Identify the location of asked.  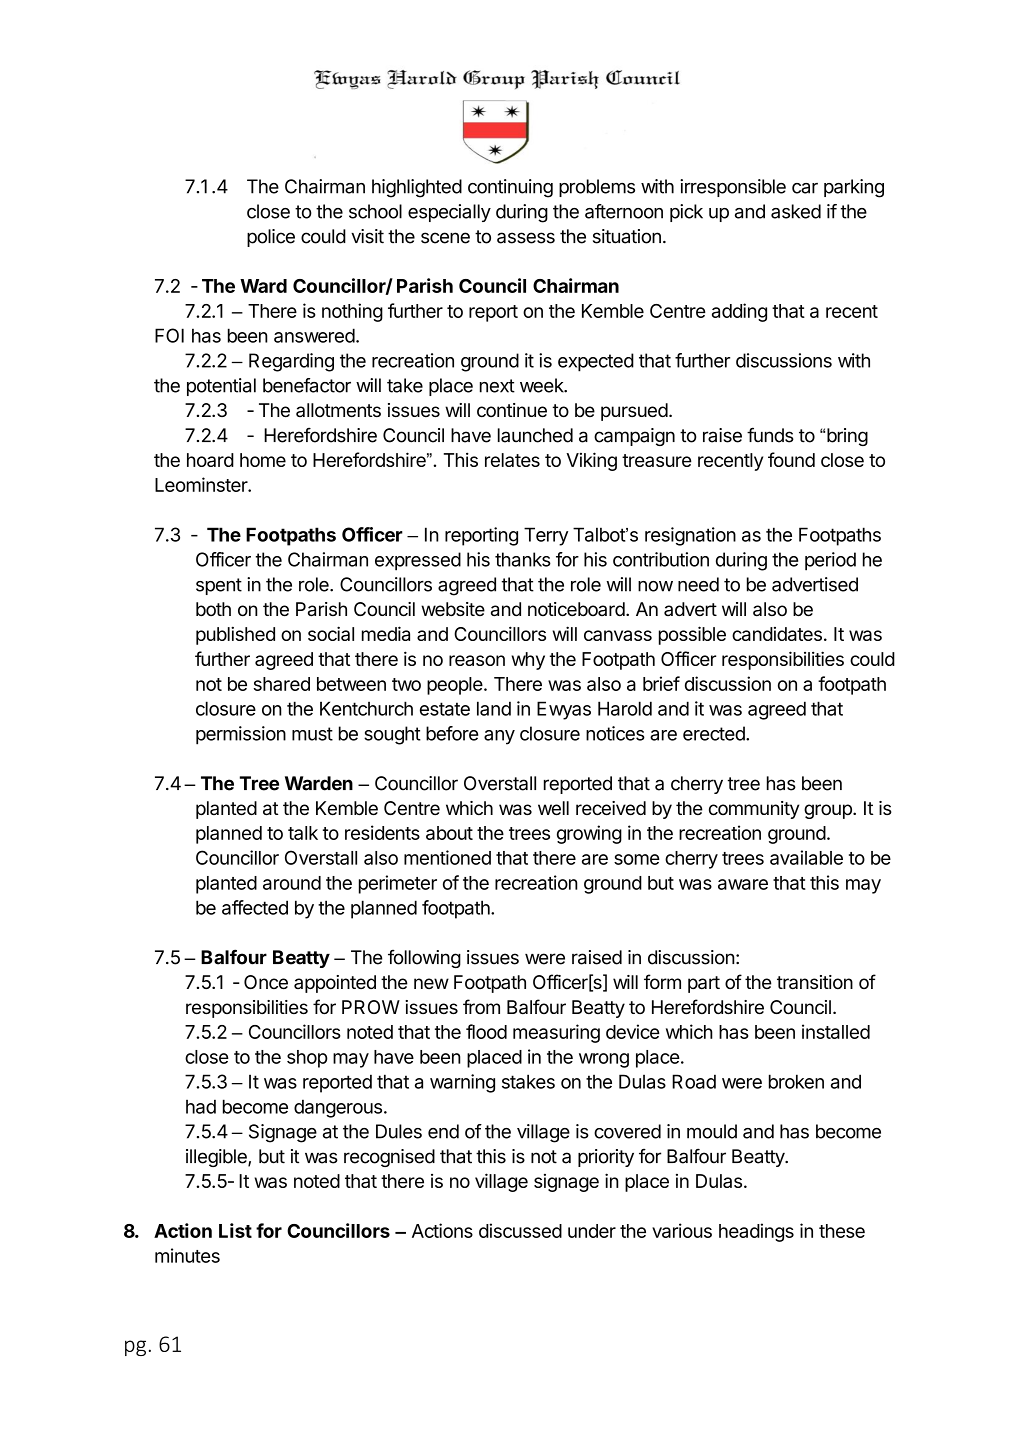
(796, 211).
